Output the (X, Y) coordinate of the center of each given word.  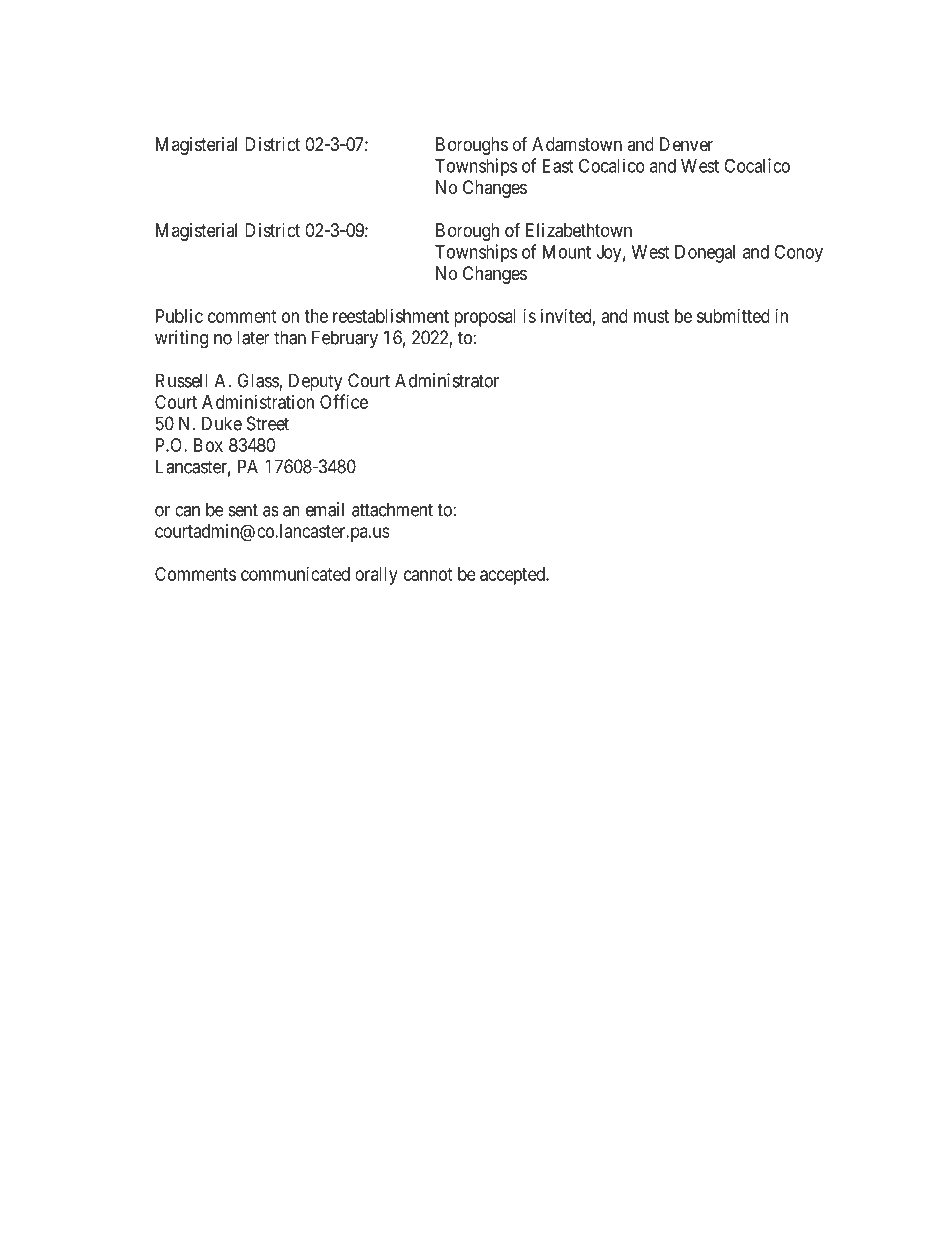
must (651, 316)
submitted (733, 316)
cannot (428, 574)
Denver (686, 144)
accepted (513, 576)
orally (376, 576)
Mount (567, 252)
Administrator (447, 380)
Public (179, 316)
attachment (392, 509)
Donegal (705, 254)
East (558, 166)
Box (208, 445)
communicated (295, 574)
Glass (259, 381)
